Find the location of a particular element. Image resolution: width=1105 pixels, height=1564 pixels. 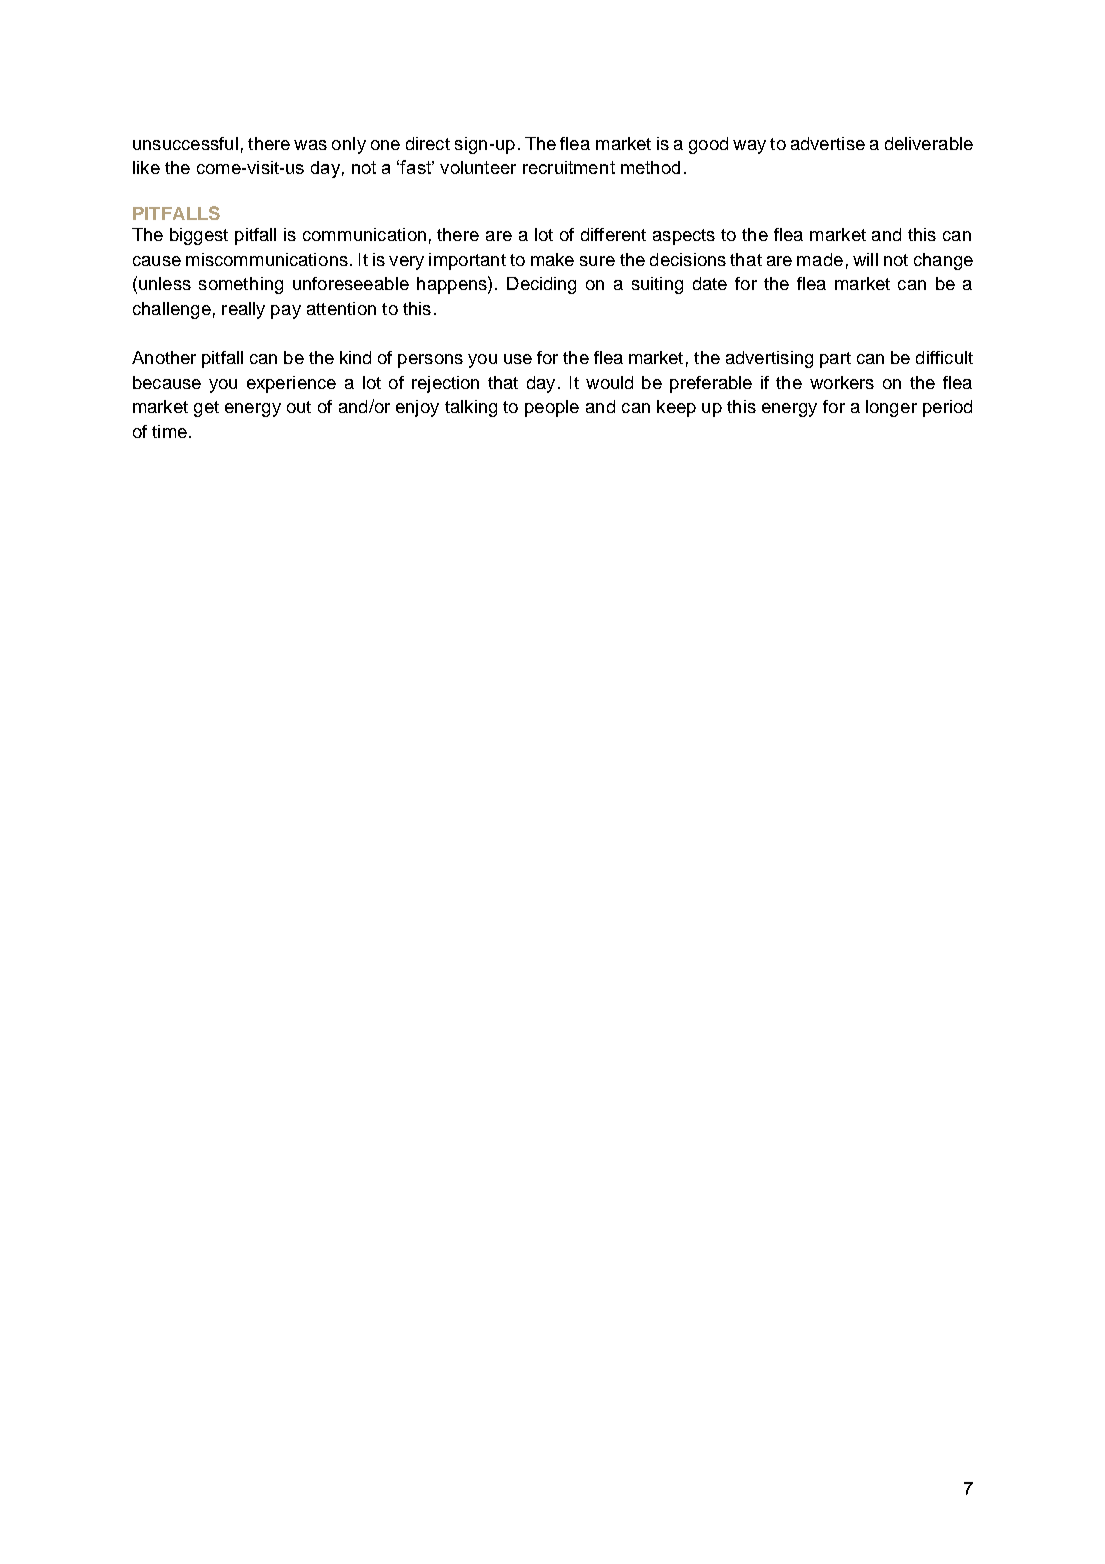

biggest is located at coordinates (199, 236).
